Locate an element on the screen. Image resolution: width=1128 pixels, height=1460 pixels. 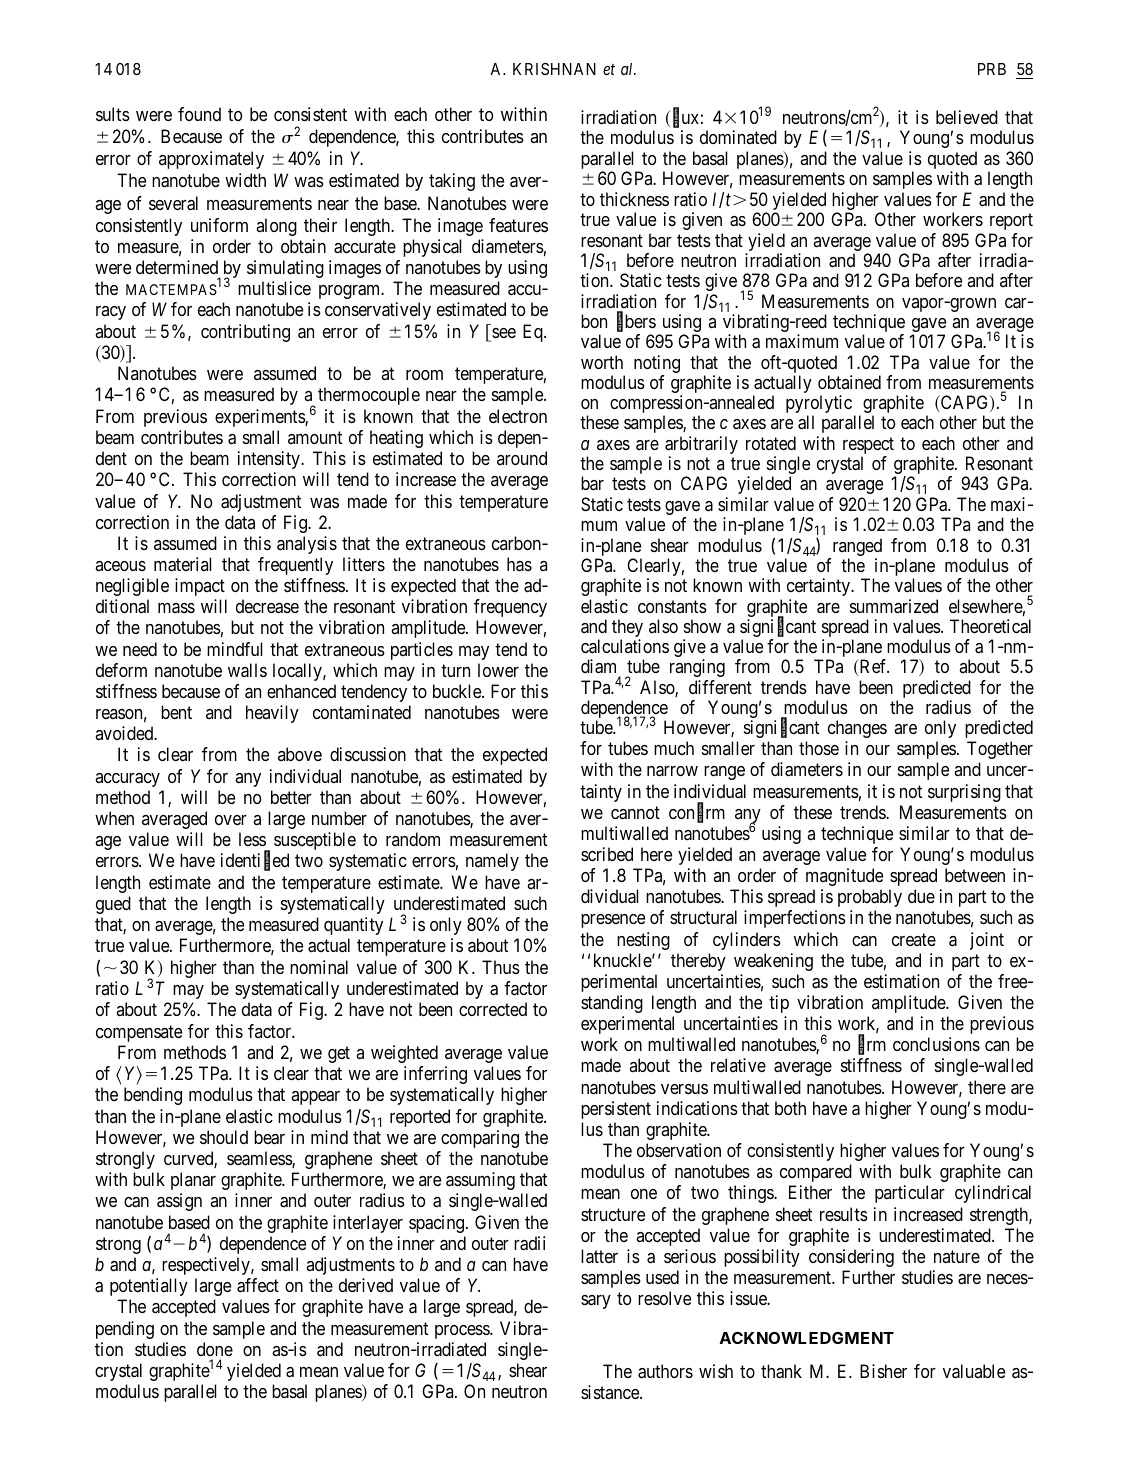
believed is located at coordinates (967, 117).
